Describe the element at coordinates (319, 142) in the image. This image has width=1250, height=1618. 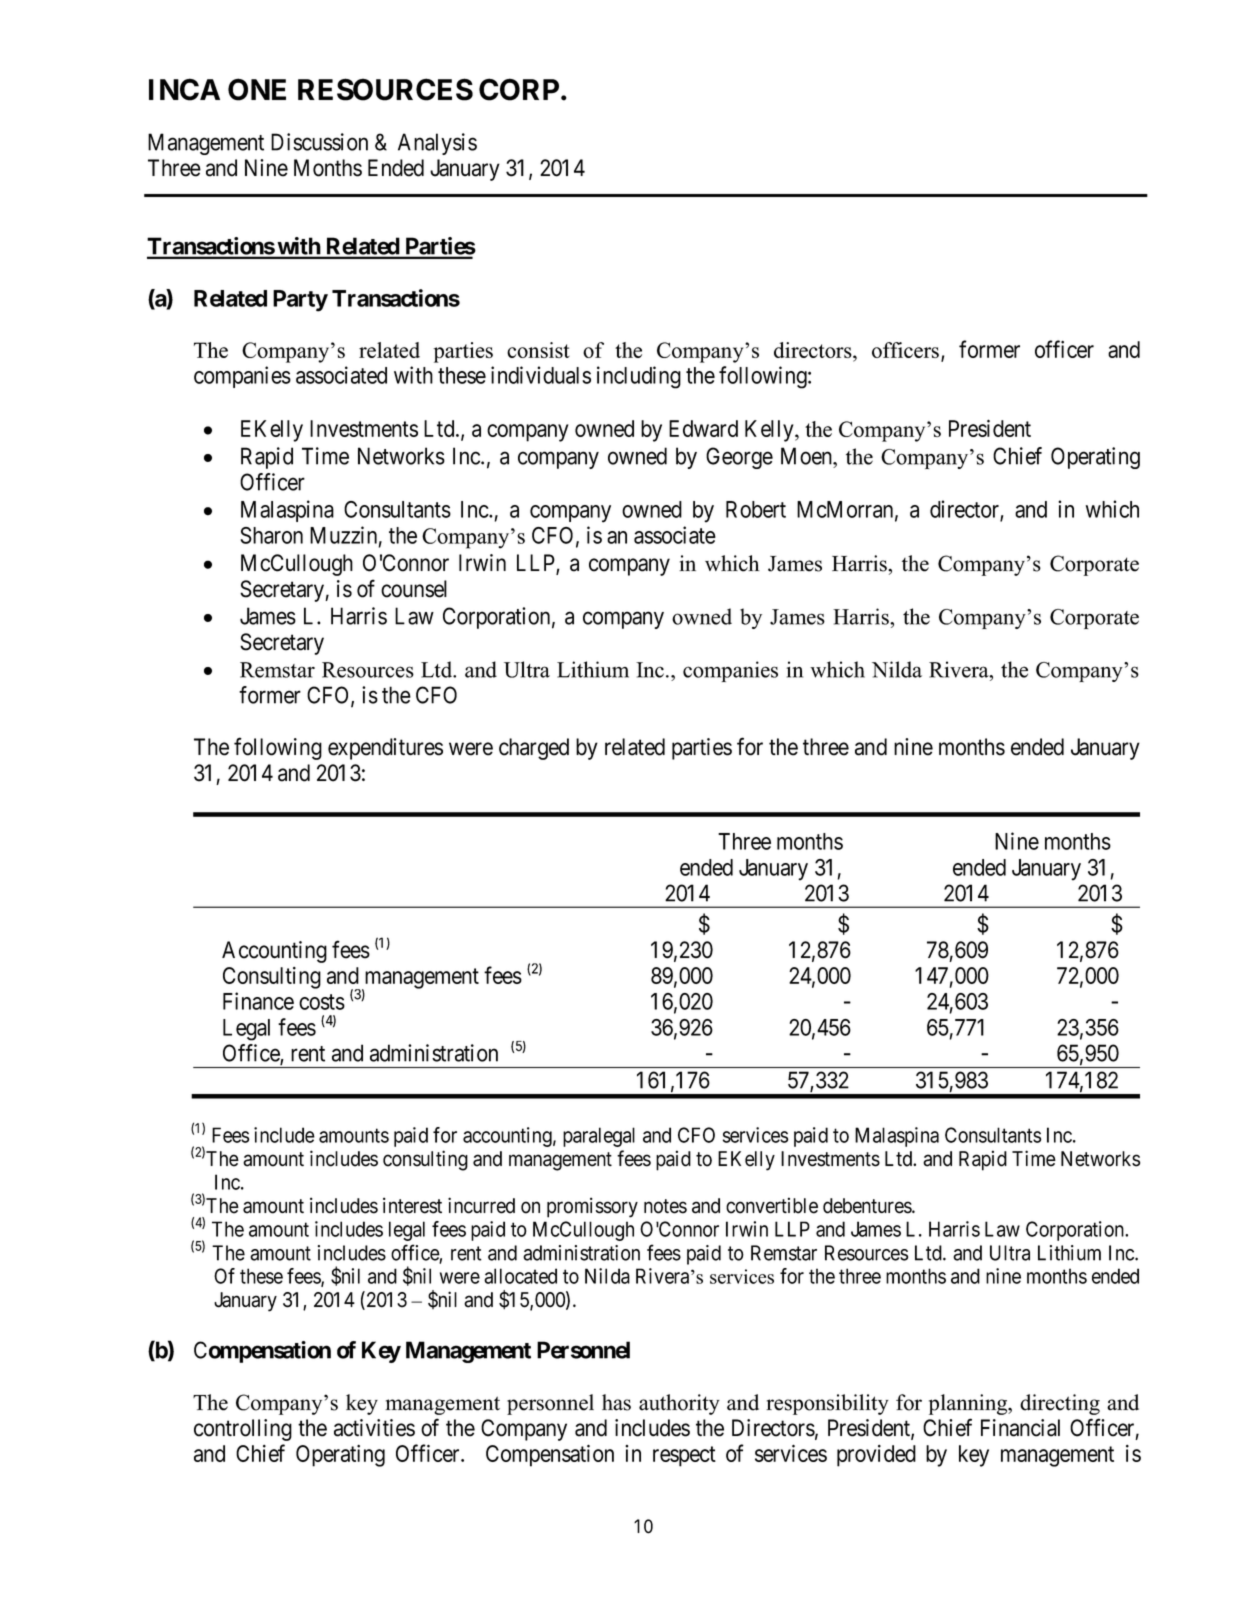
I see `Discussion` at that location.
